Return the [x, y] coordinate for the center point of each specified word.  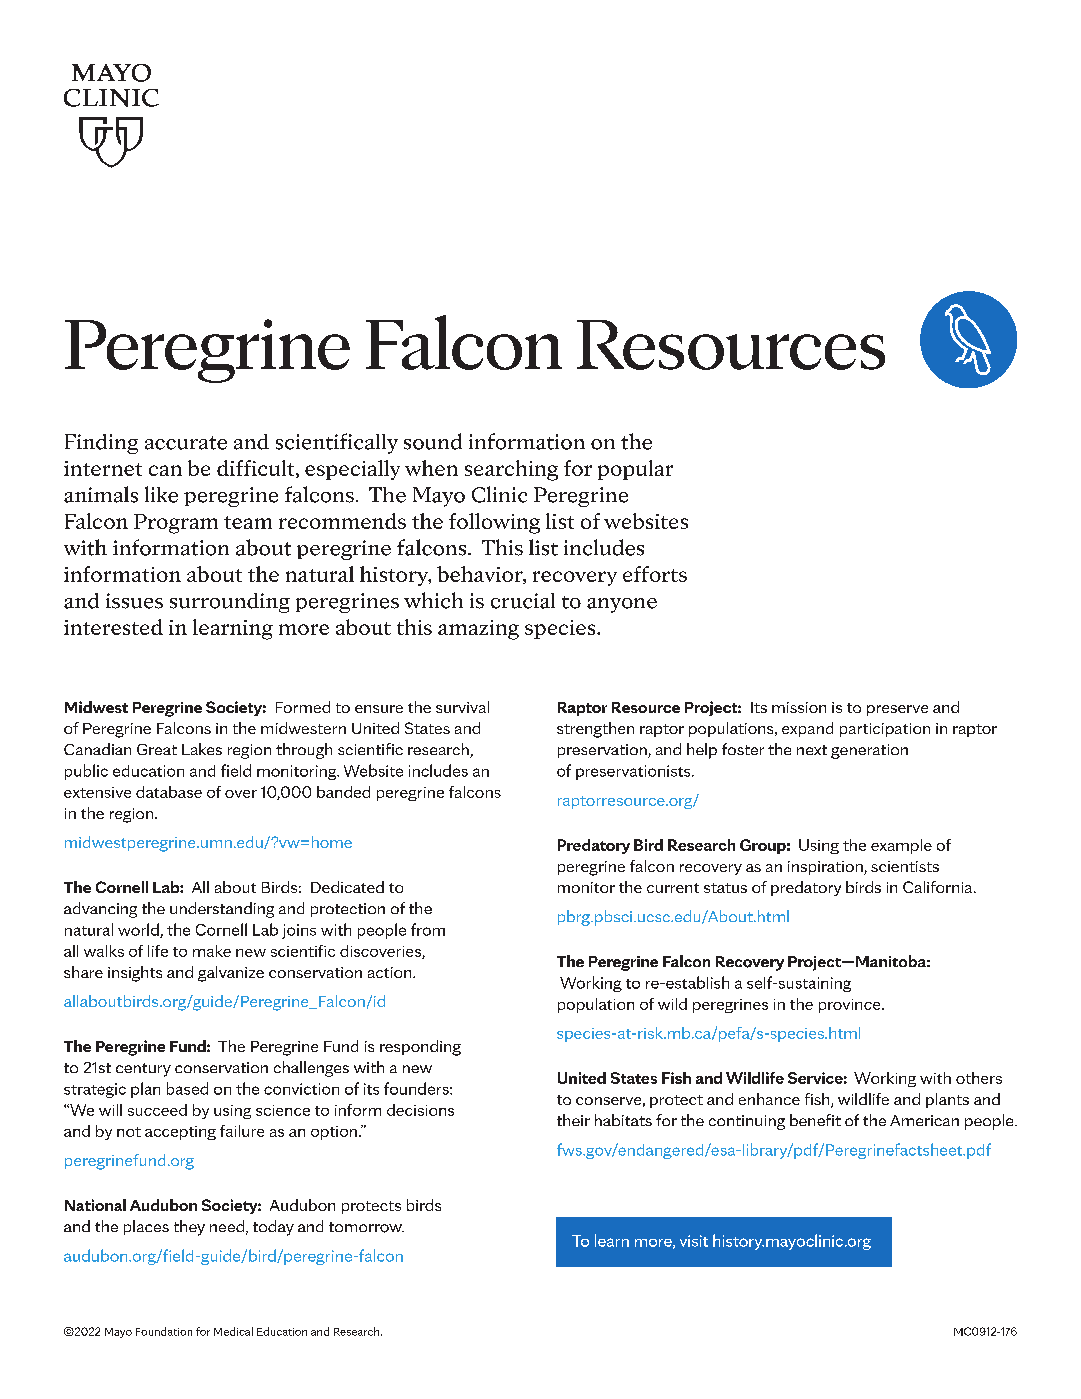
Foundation [164, 1331]
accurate [186, 443]
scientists [905, 866]
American [924, 1120]
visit [694, 1241]
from [428, 929]
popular [635, 470]
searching [511, 470]
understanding [222, 910]
